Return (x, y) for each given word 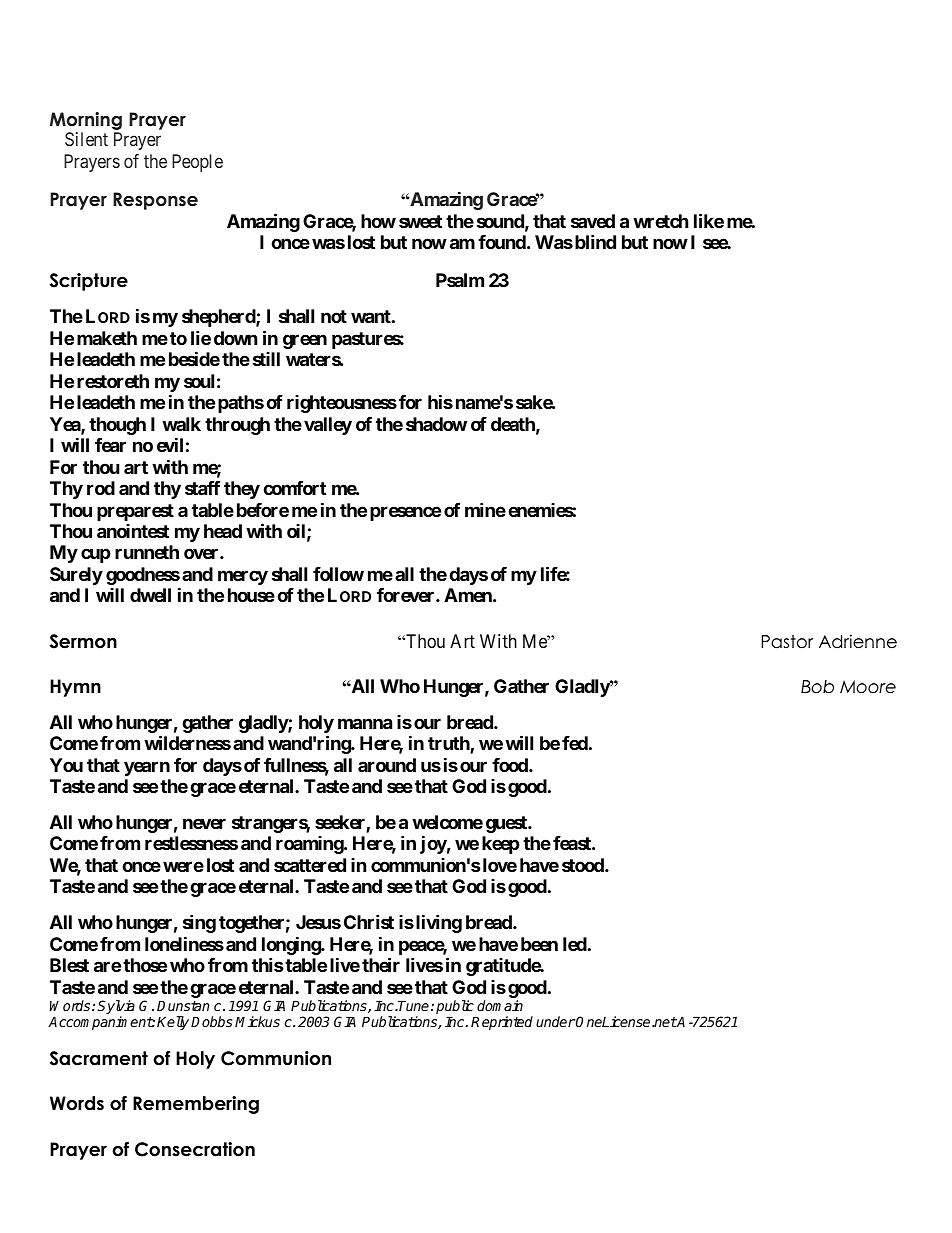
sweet (420, 221)
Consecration (195, 1149)
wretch (661, 221)
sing (199, 923)
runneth (147, 552)
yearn (147, 768)
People (197, 163)
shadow (436, 424)
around (387, 765)
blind (595, 241)
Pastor (787, 642)
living (439, 923)
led (575, 944)
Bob (817, 687)
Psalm (460, 280)
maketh (107, 338)
